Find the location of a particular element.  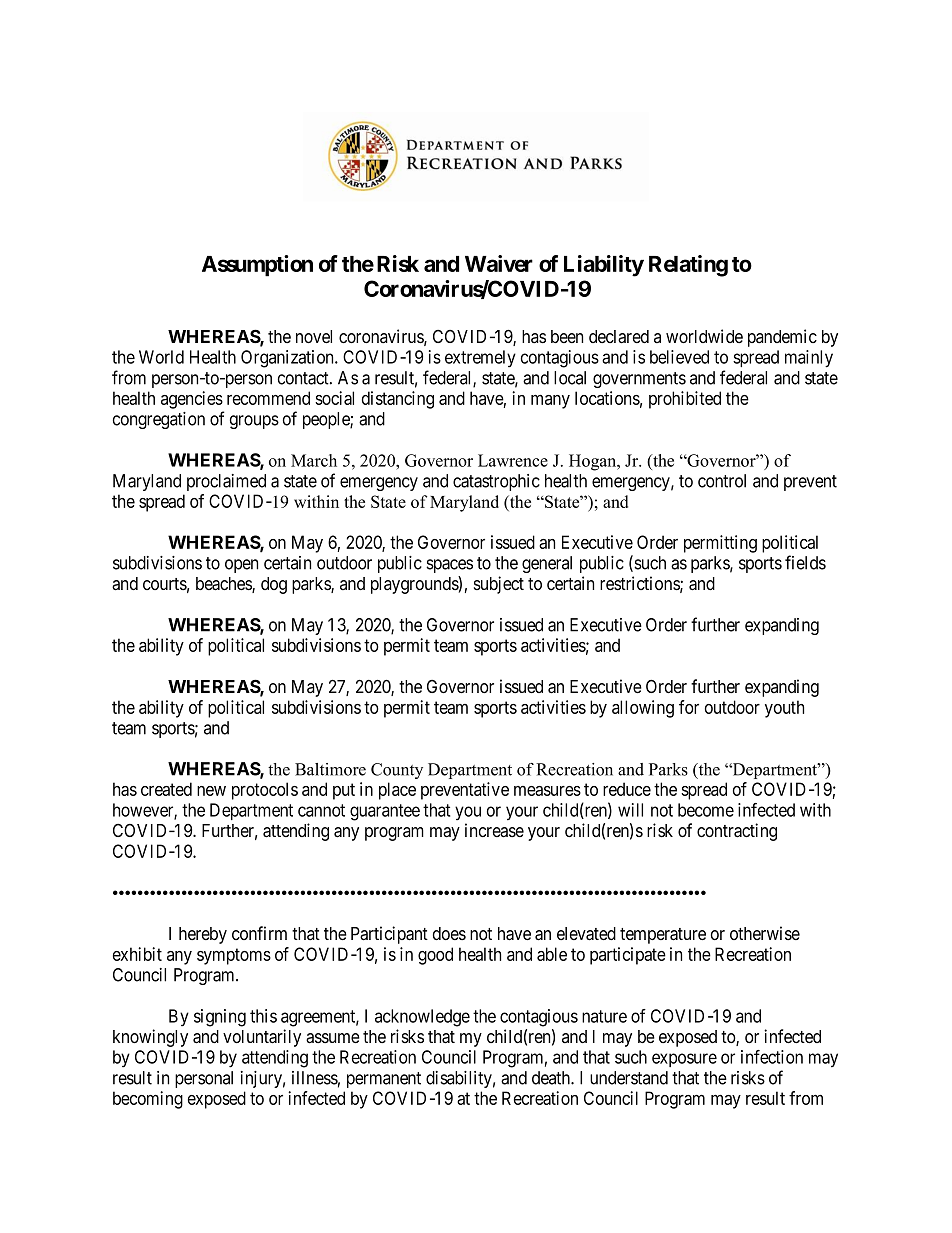

Waiver is located at coordinates (499, 263).
